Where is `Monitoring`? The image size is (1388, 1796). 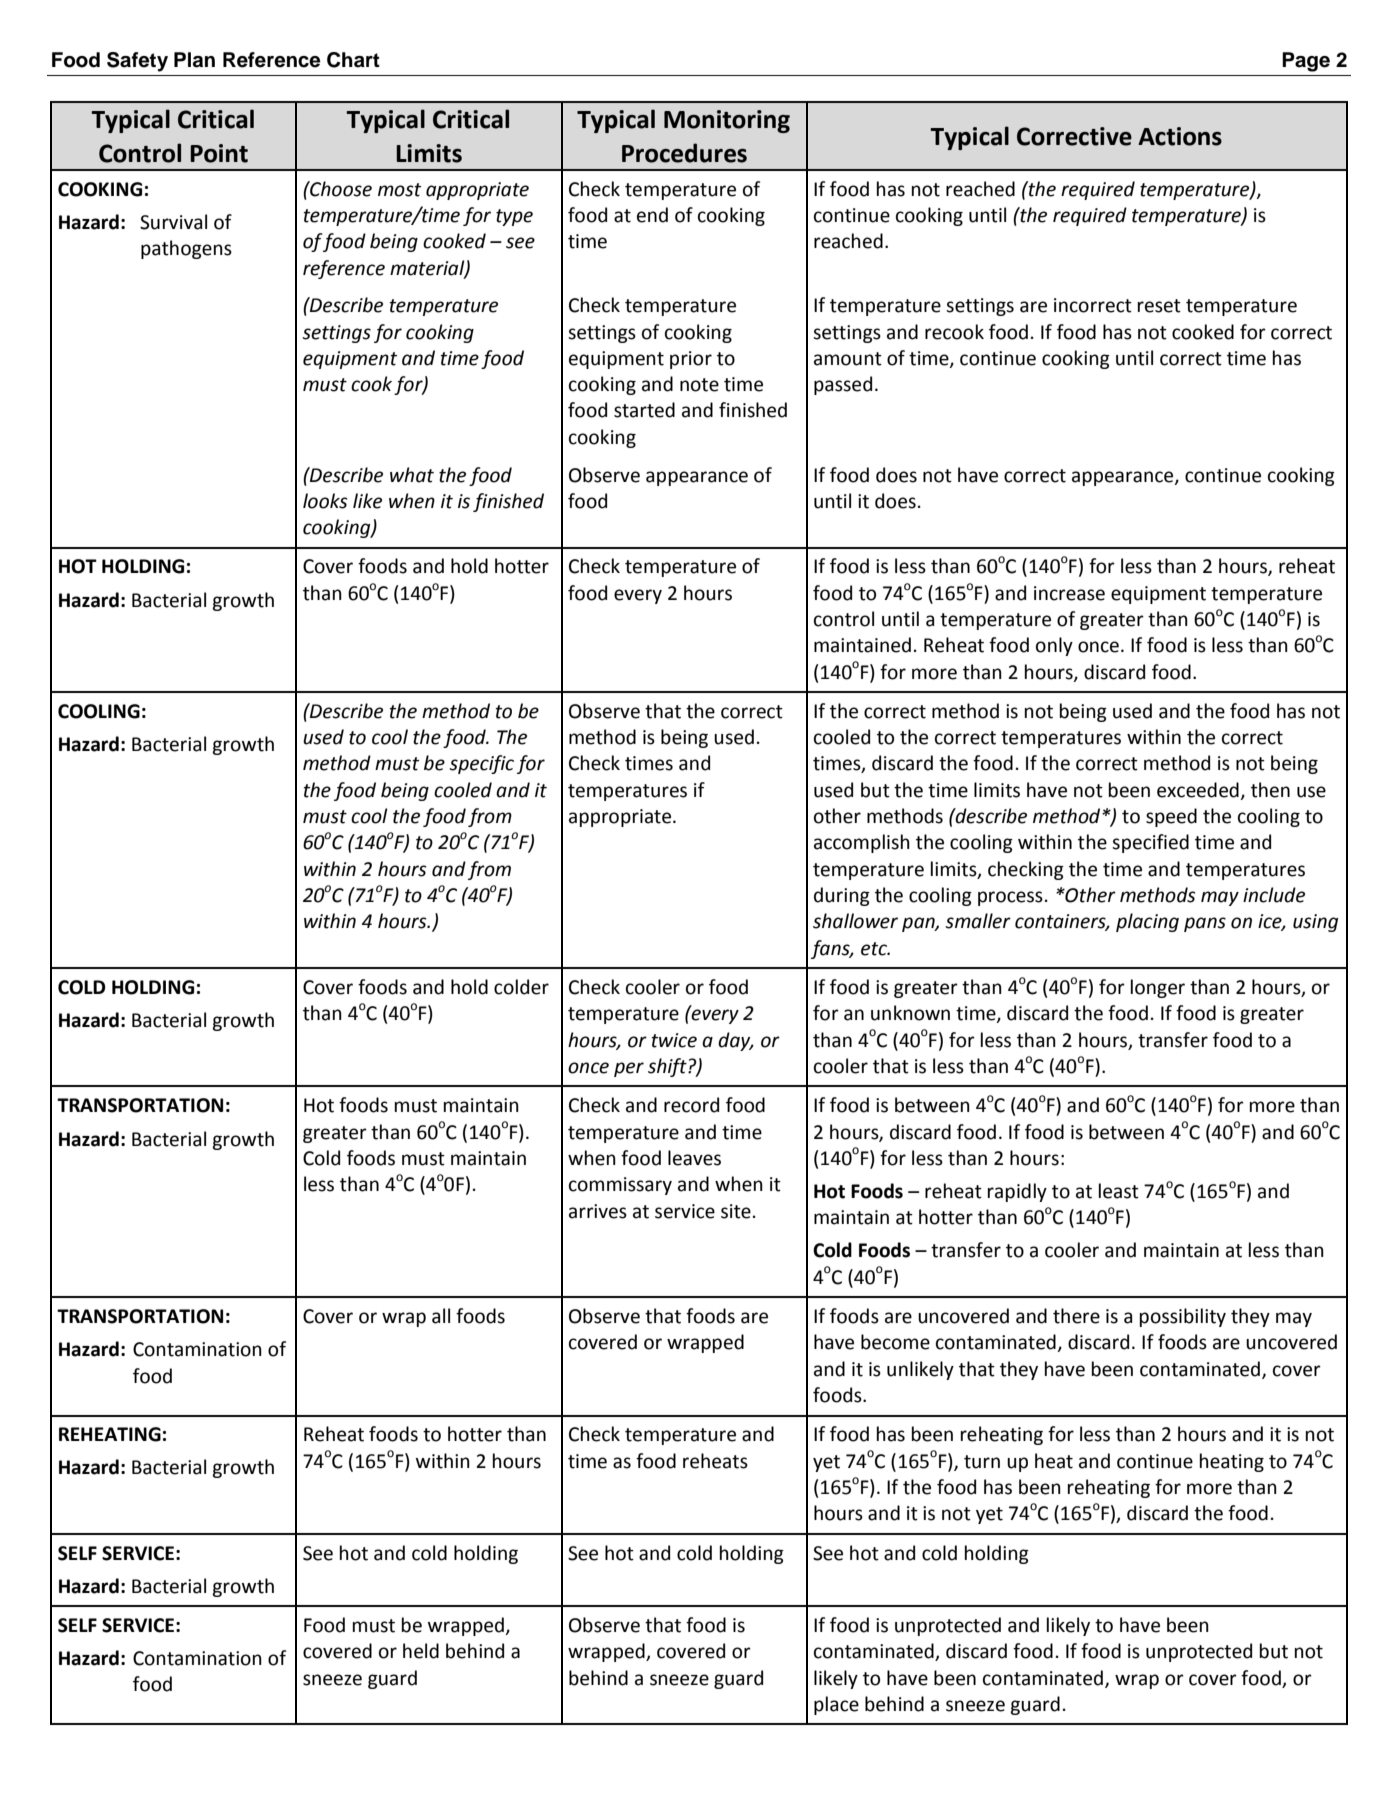
Monitoring is located at coordinates (727, 121).
